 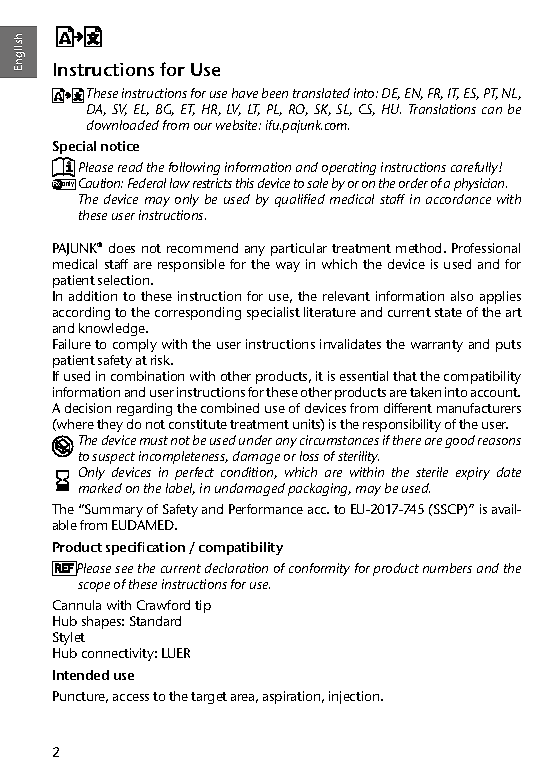 I want to click on does, so click(x=122, y=248).
